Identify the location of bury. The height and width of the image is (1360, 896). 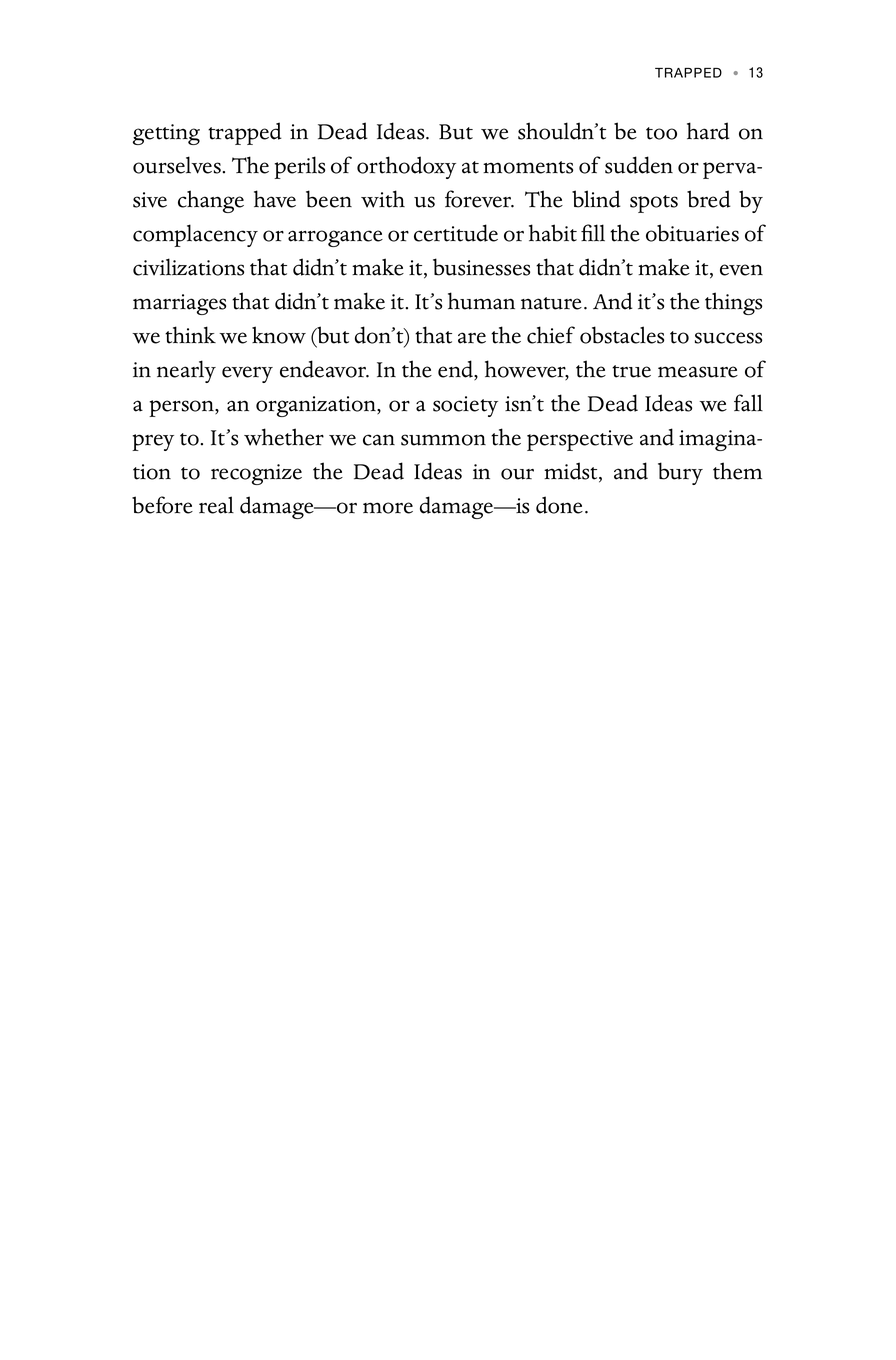
(680, 473).
